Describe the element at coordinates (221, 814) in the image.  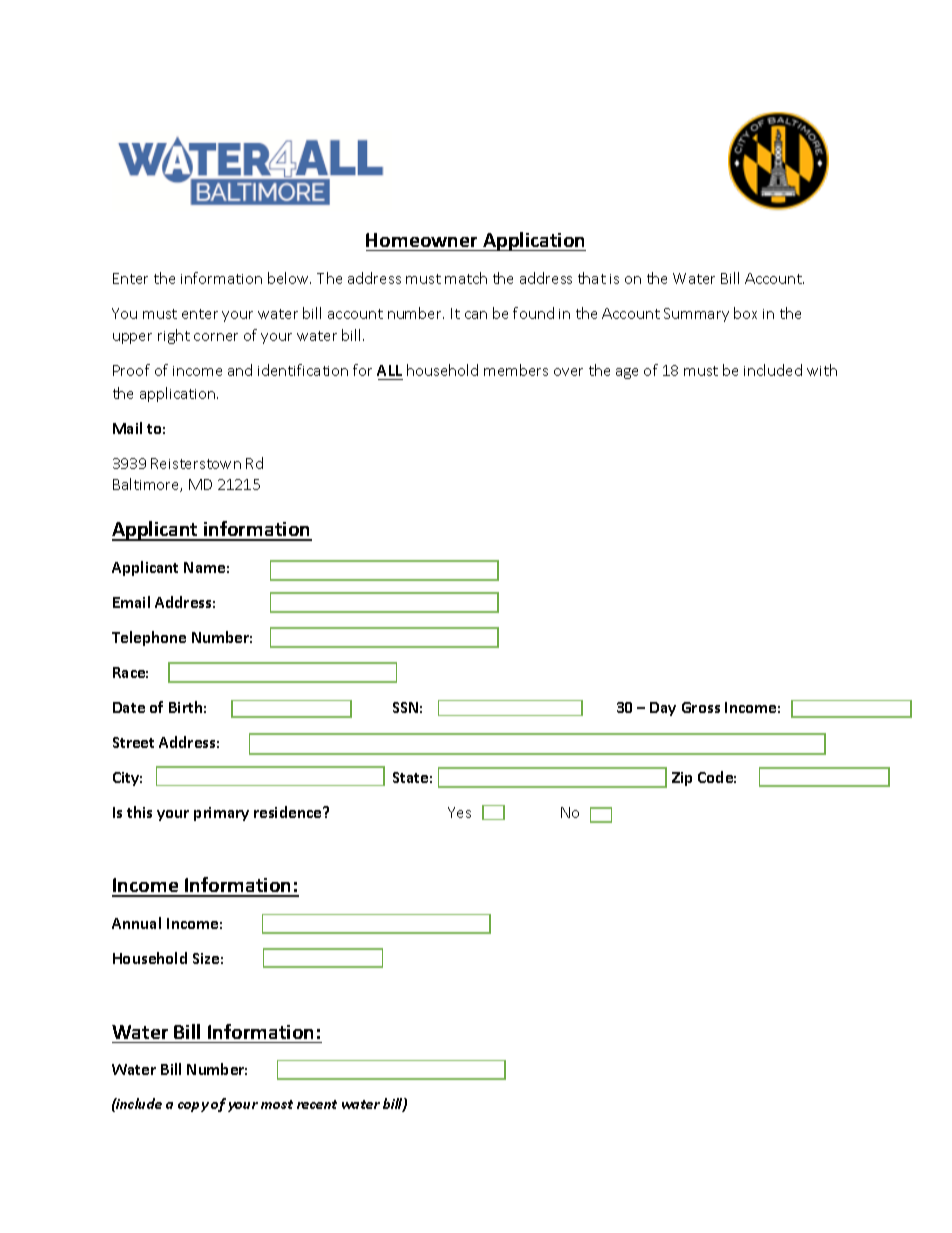
I see `primary` at that location.
